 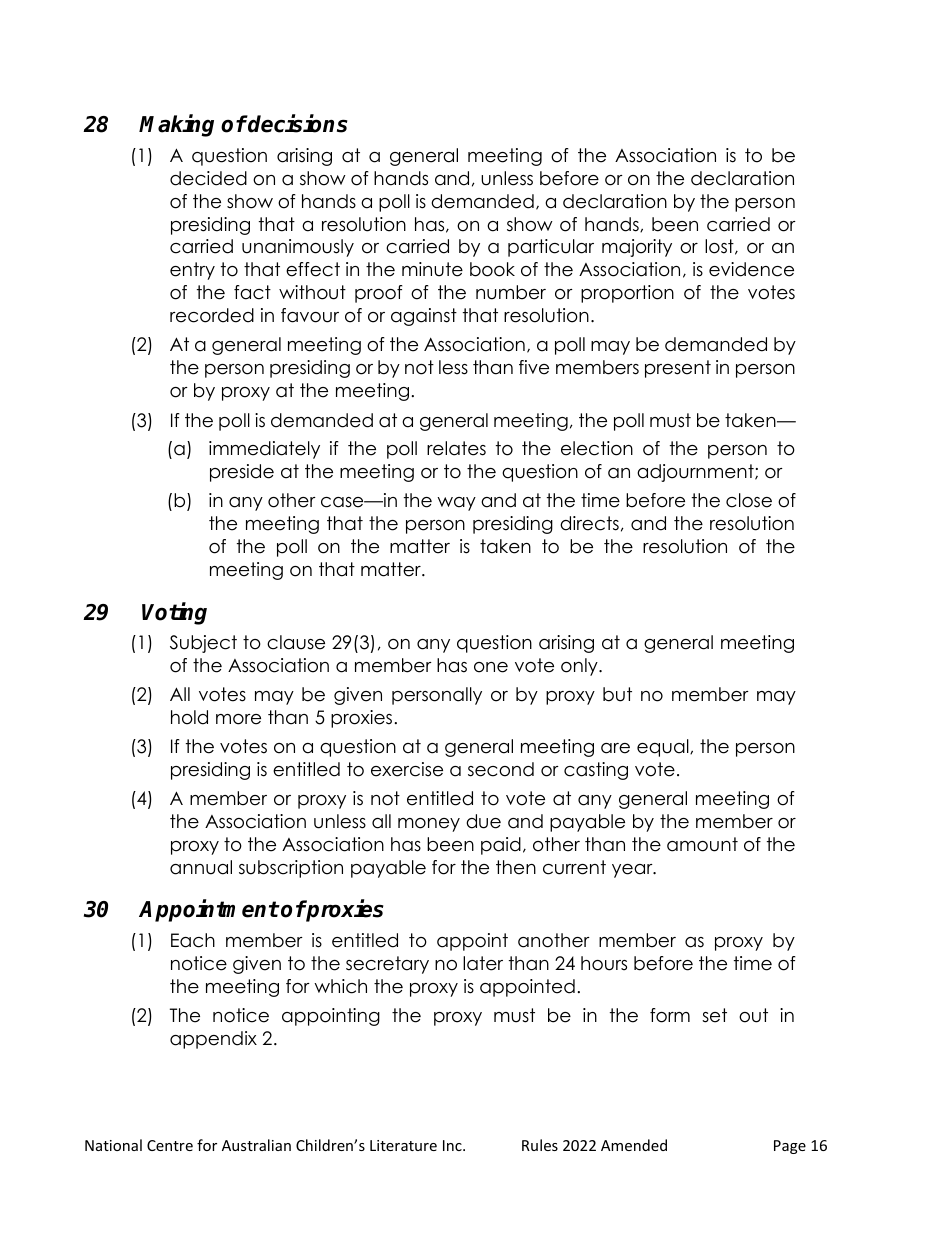 I want to click on Subject, so click(x=203, y=644).
